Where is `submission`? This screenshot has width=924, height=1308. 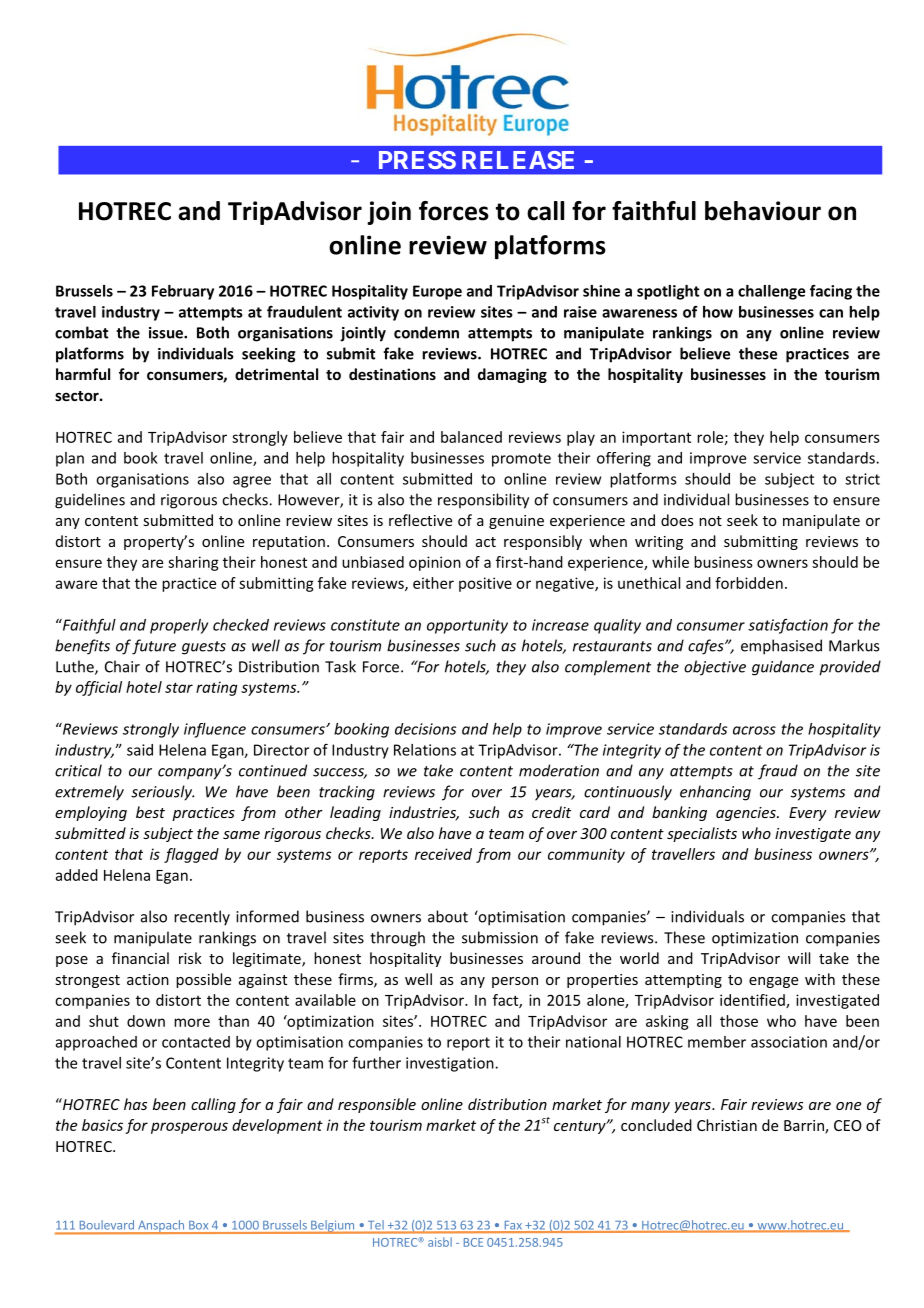 submission is located at coordinates (500, 937).
